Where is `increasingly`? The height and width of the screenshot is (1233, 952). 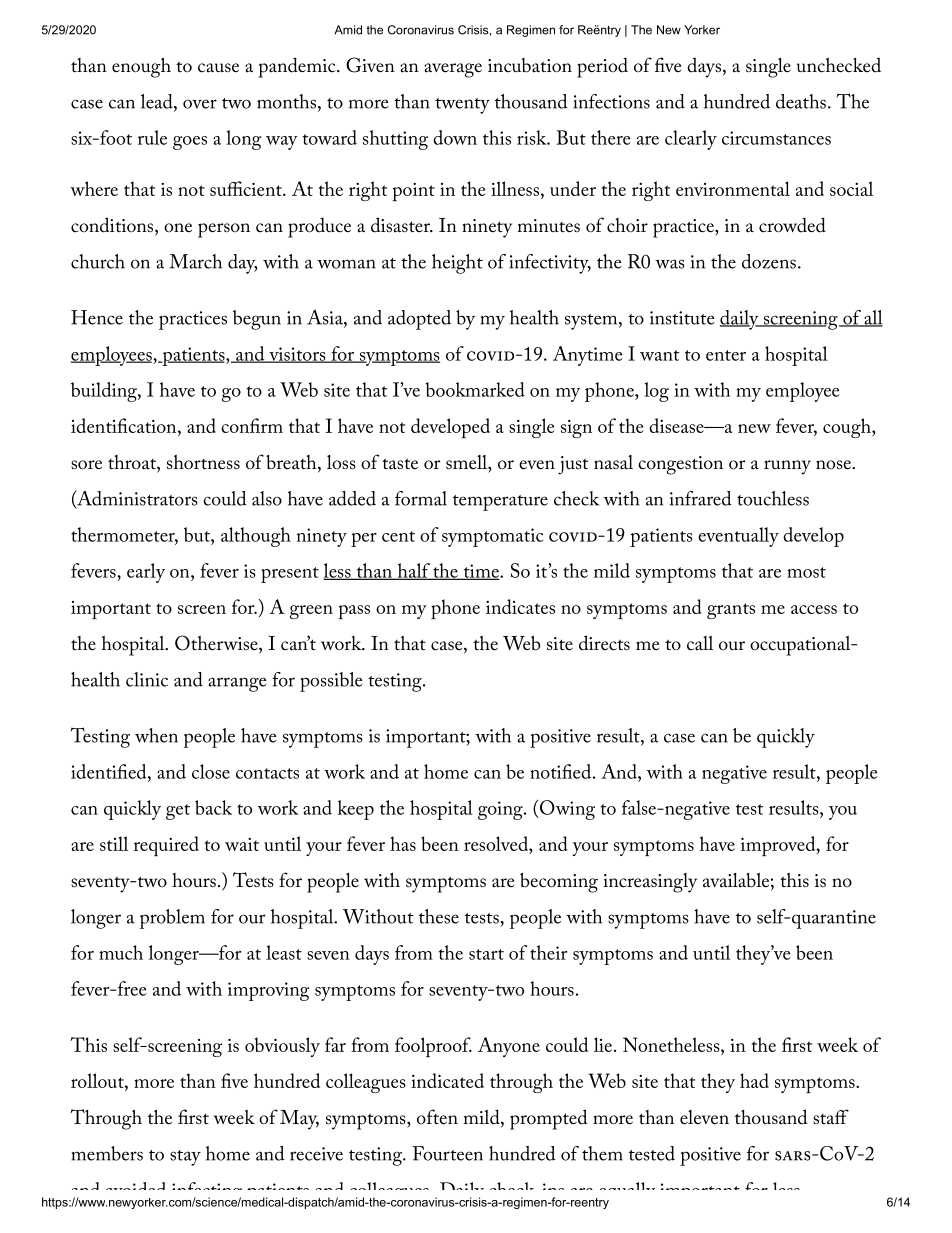 increasingly is located at coordinates (650, 883).
